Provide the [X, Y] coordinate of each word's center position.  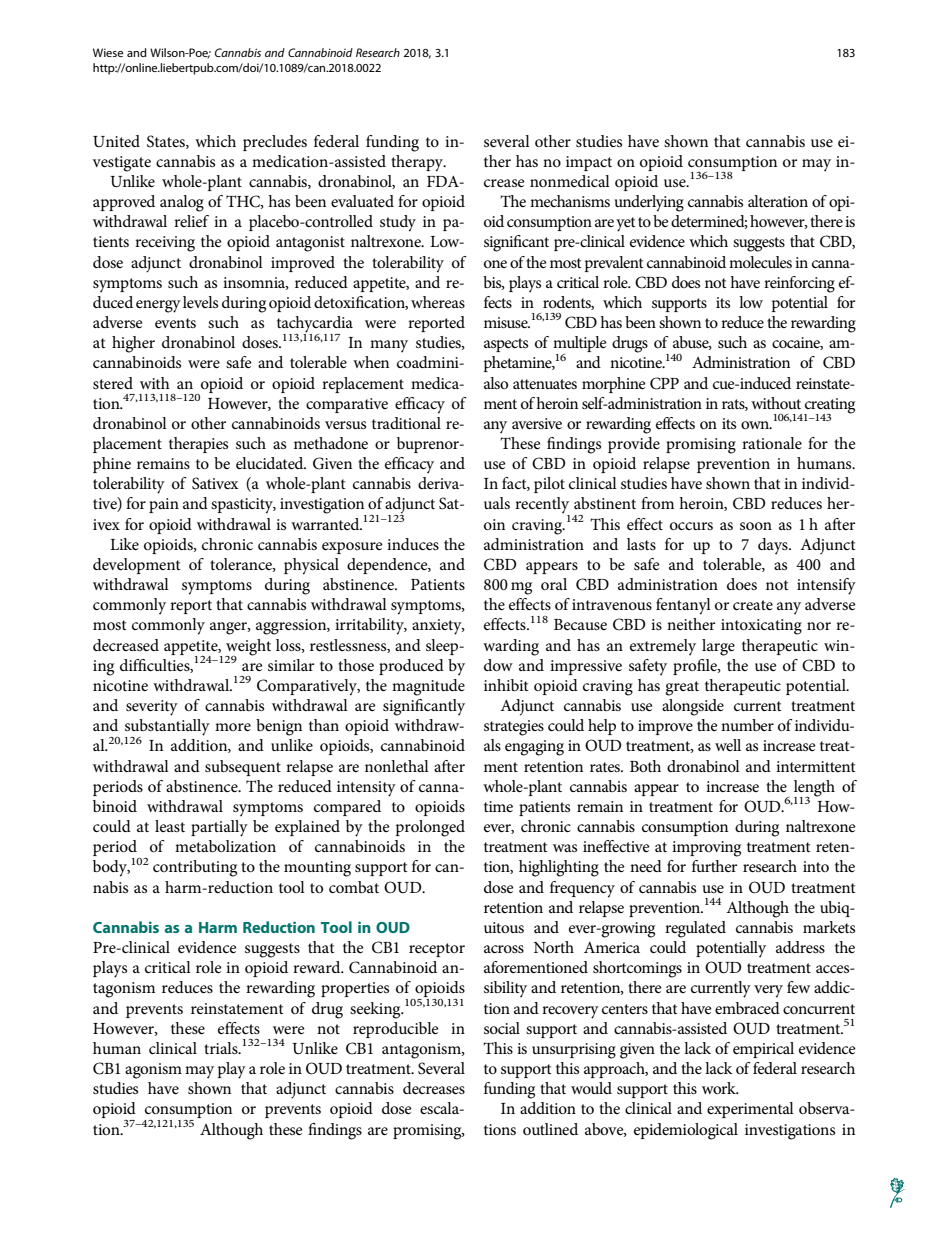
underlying [649, 203]
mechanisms [570, 201]
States [167, 142]
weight [248, 648]
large [718, 647]
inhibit [506, 685]
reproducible [396, 1030]
